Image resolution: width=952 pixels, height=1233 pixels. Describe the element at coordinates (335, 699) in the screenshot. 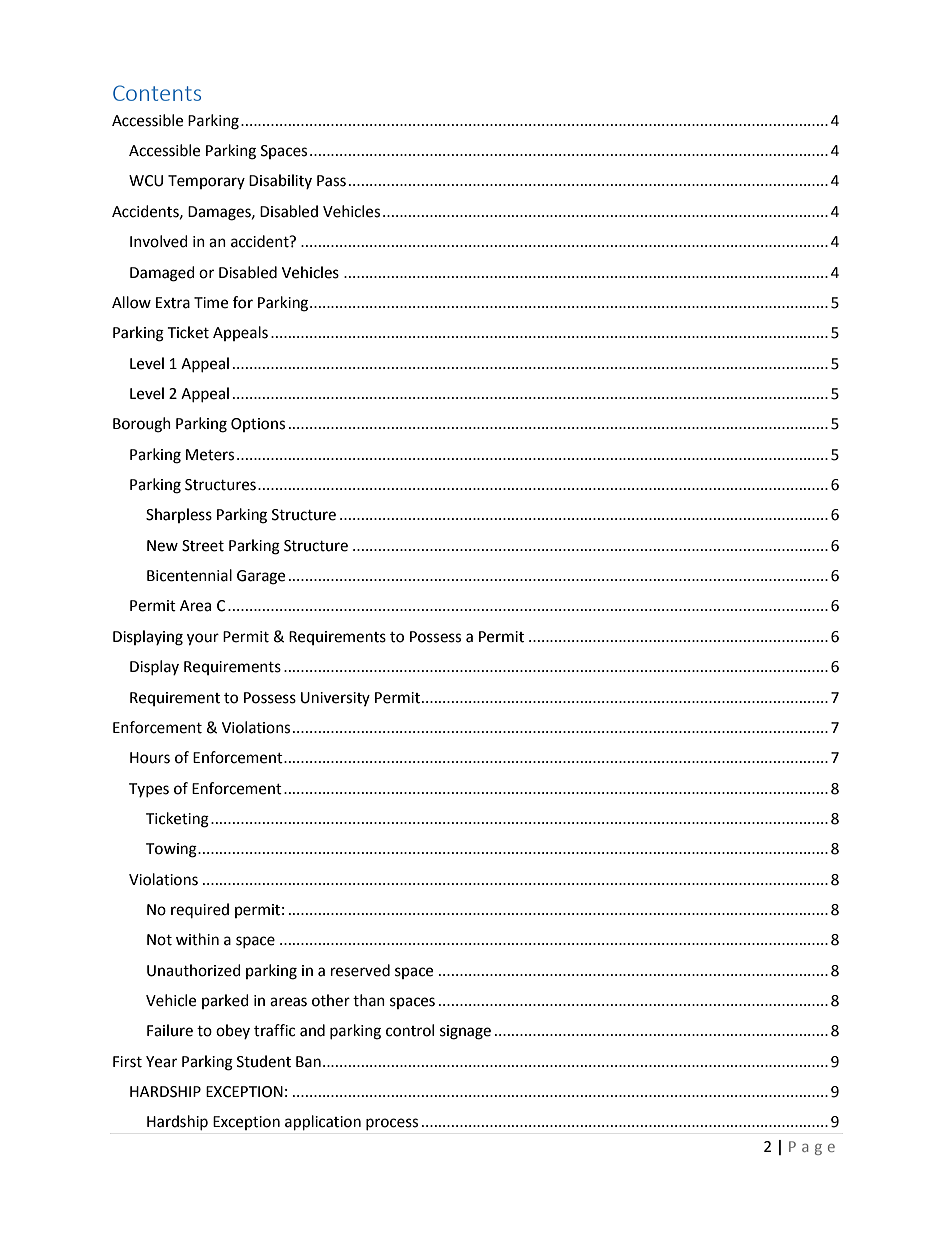

I see `University` at that location.
